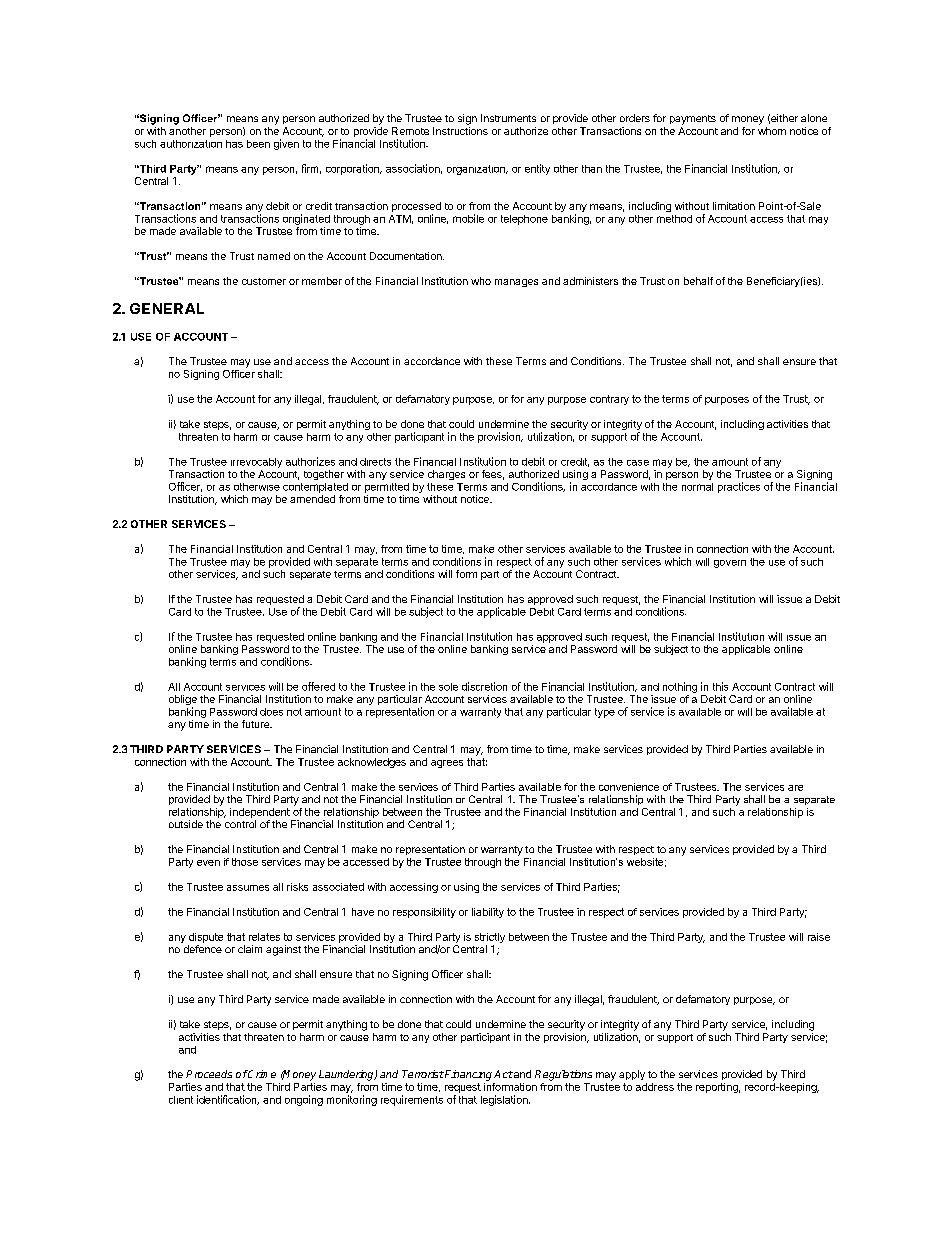  I want to click on govern, so click(730, 564).
